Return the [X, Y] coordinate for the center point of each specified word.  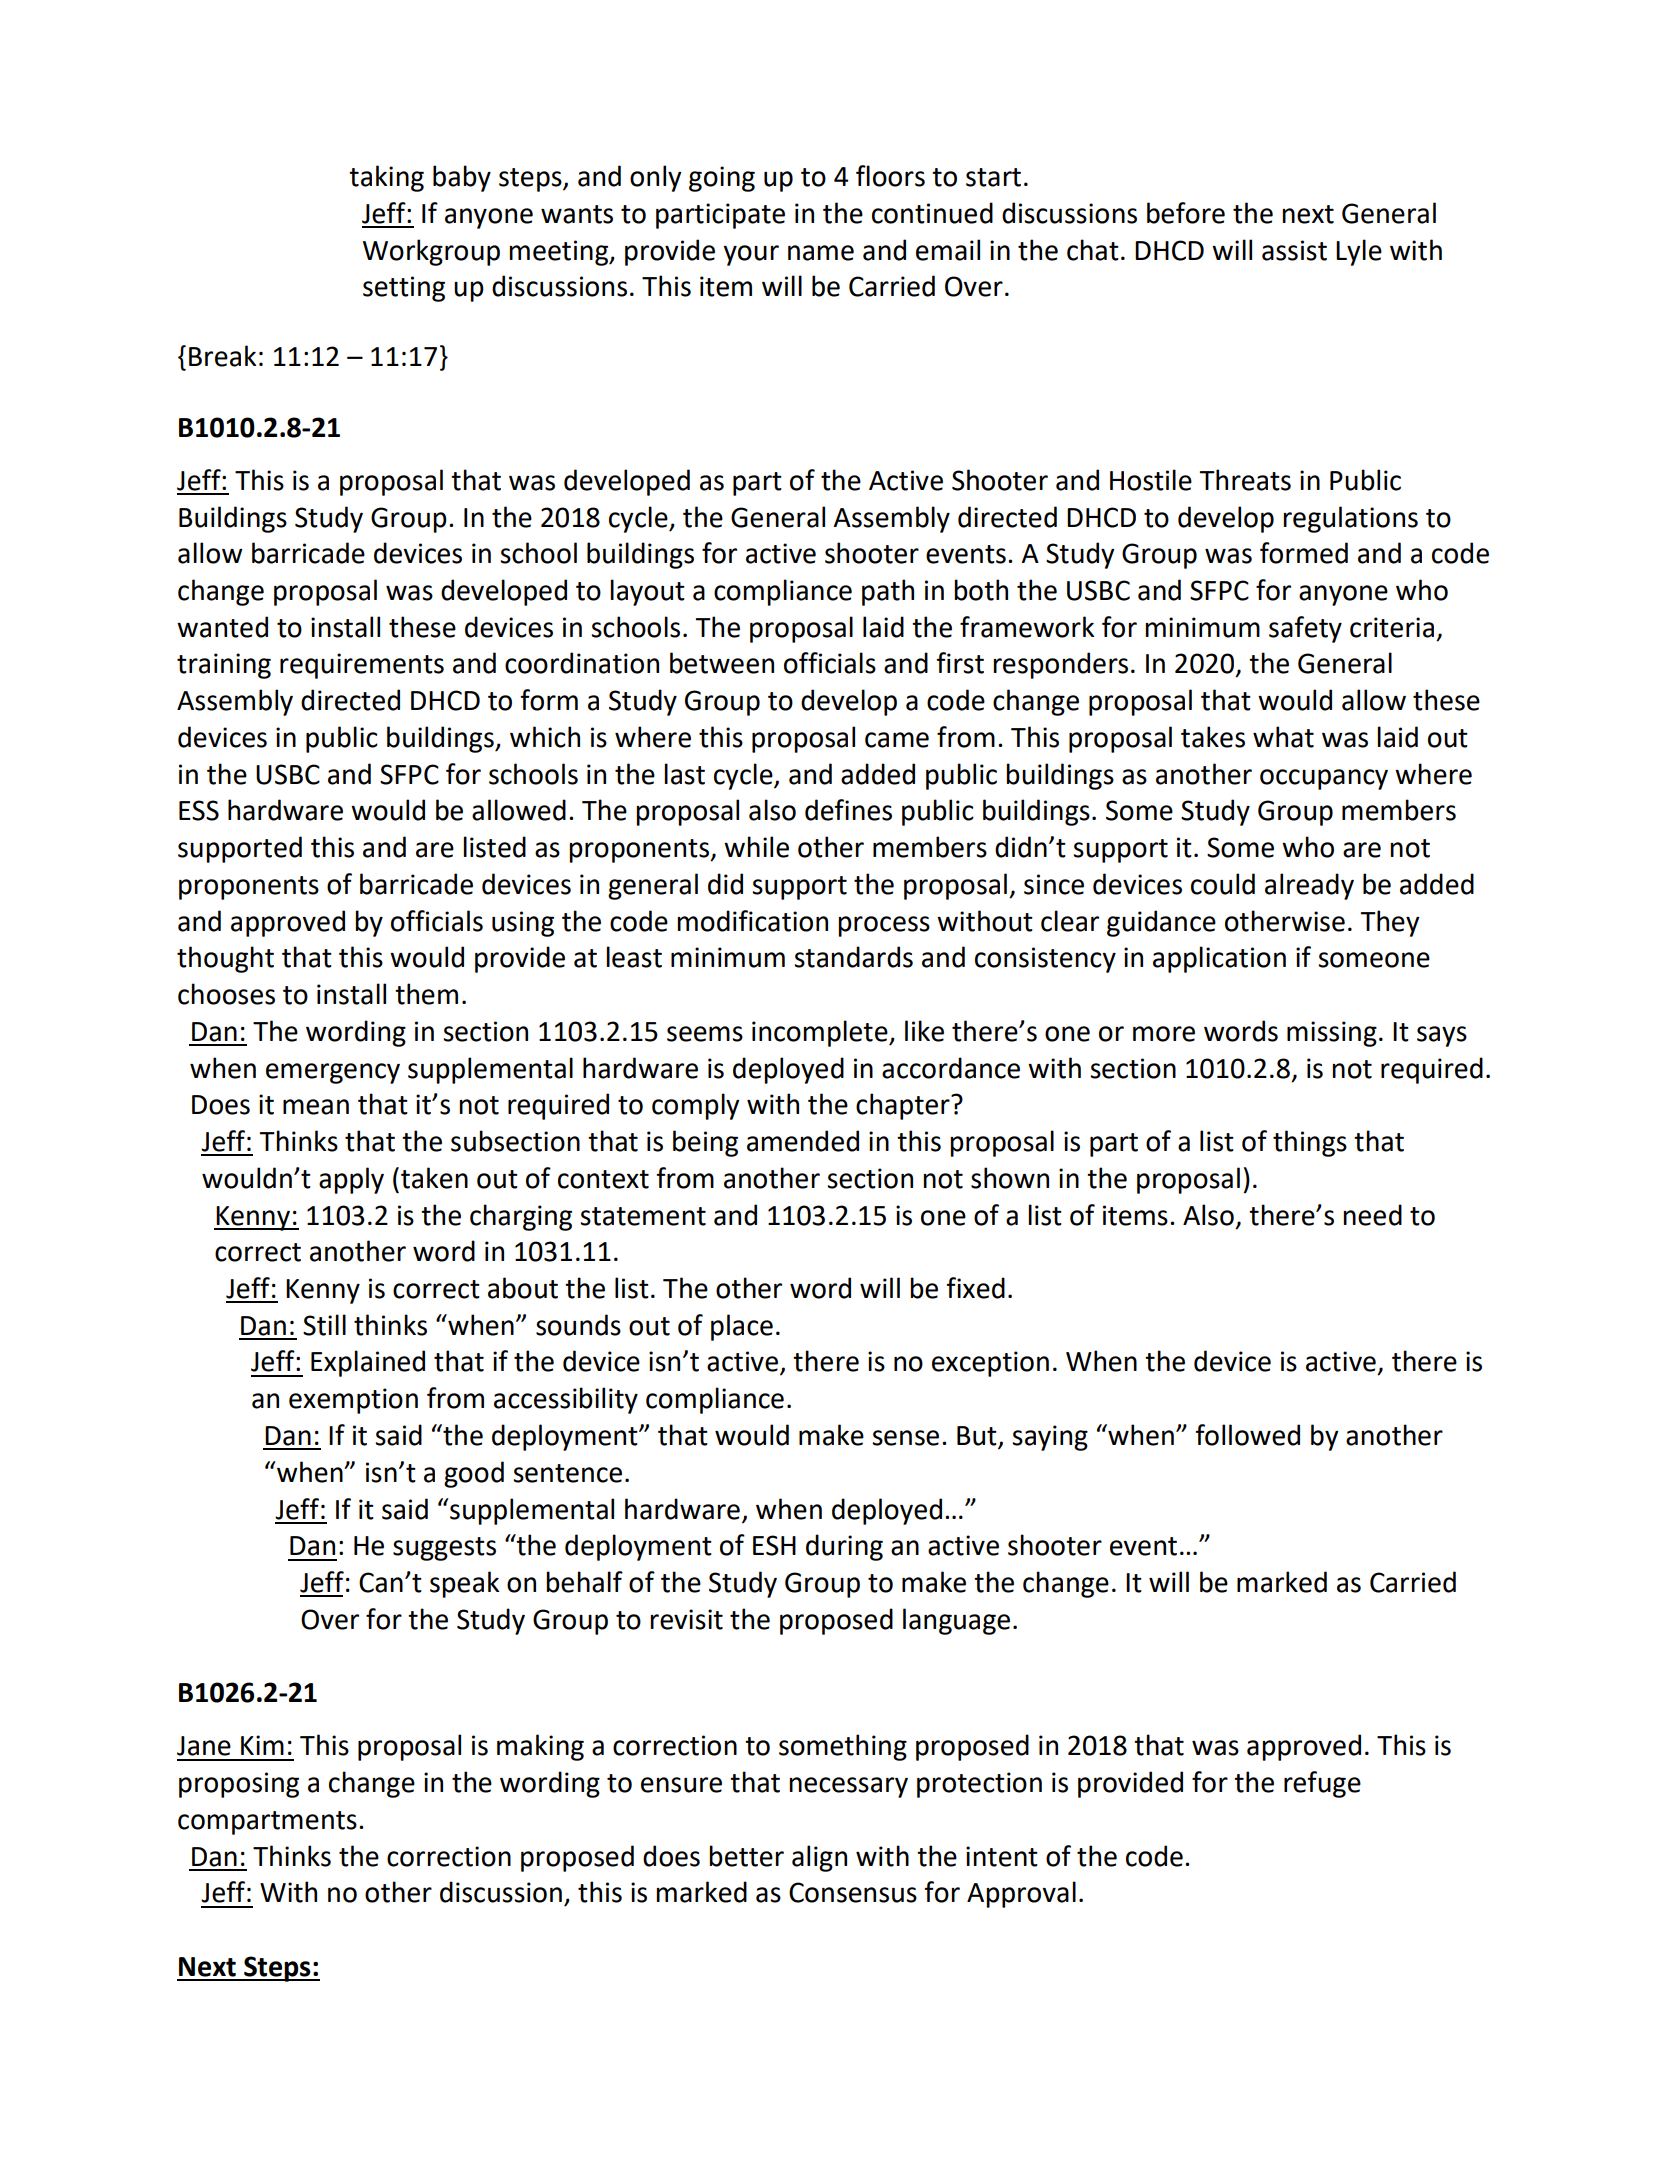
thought [225, 959]
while [756, 847]
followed [1247, 1435]
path [888, 592]
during [844, 1547]
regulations [1350, 519]
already [1309, 886]
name [821, 253]
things [1310, 1143]
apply [351, 1180]
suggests [444, 1549]
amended [803, 1141]
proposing [239, 1785]
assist [1294, 250]
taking [386, 178]
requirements [362, 666]
